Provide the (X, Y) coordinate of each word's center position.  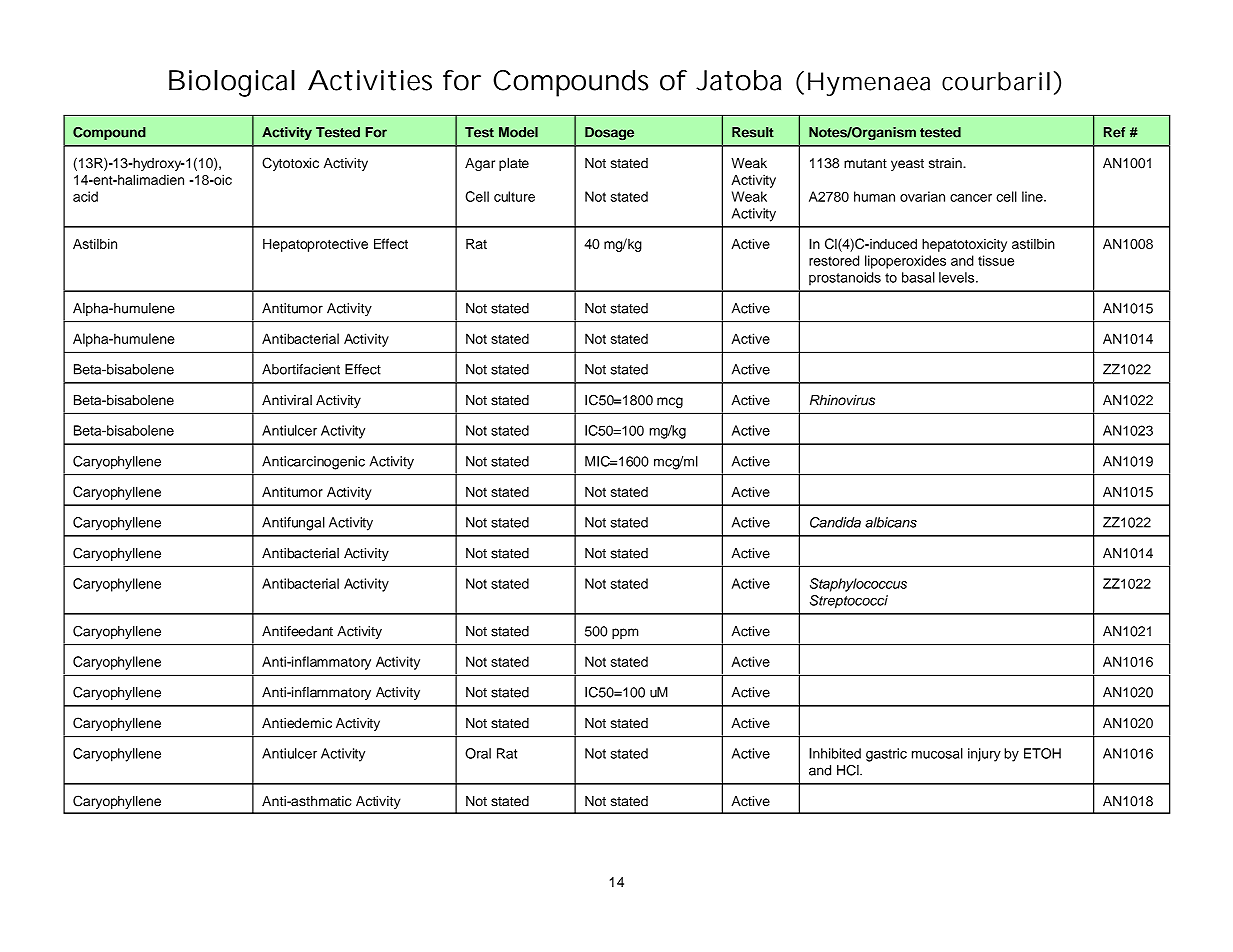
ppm (625, 633)
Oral (478, 753)
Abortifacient (301, 369)
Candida (835, 522)
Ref (1114, 132)
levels (958, 277)
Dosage (609, 133)
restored (834, 260)
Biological (232, 83)
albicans (891, 522)
